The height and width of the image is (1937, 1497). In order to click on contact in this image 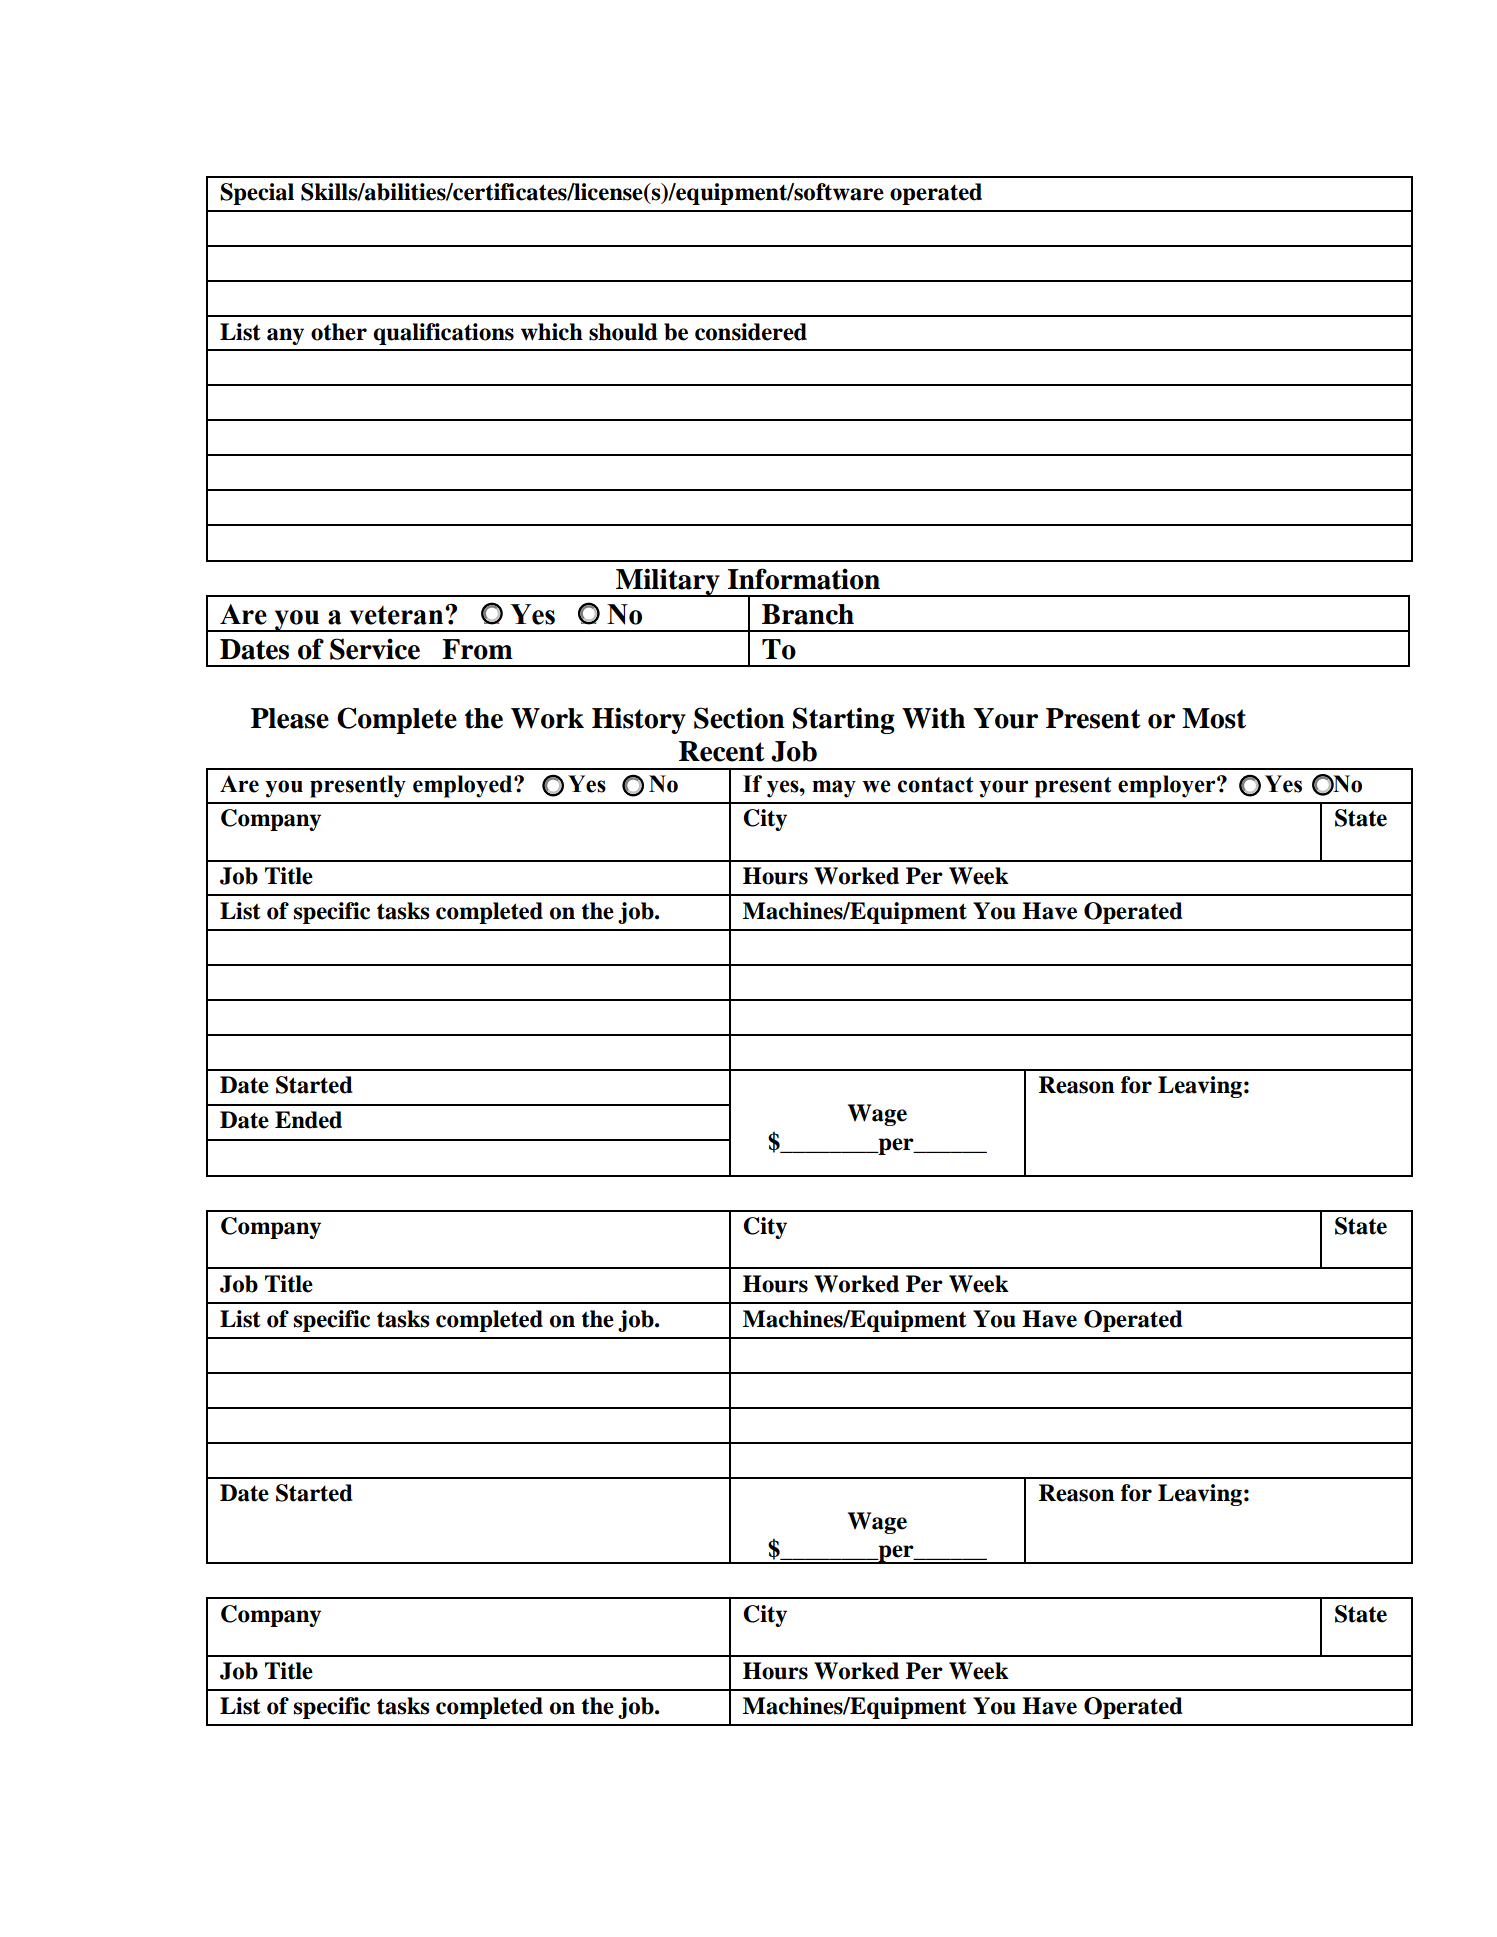, I will do `click(936, 785)`.
